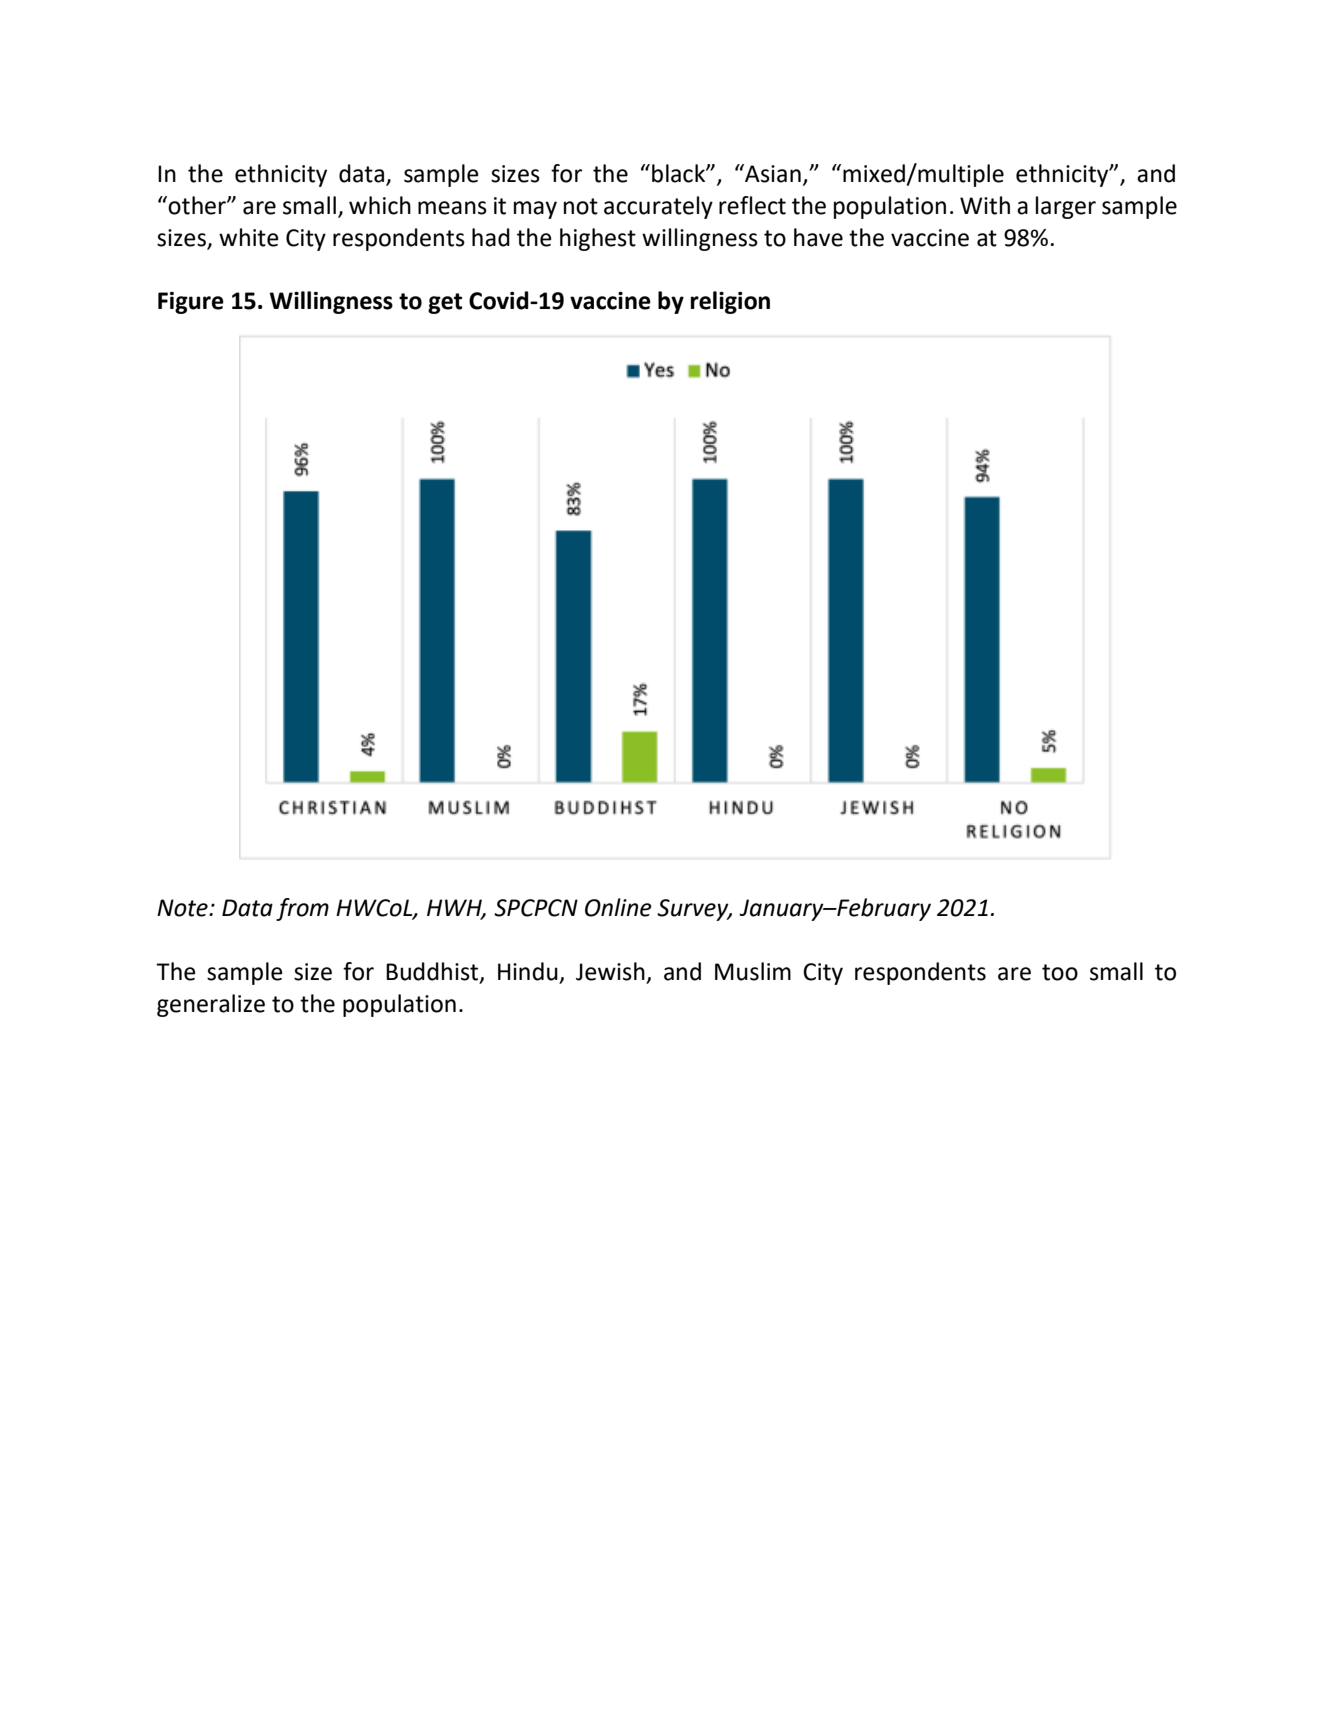  I want to click on accurately, so click(658, 207).
